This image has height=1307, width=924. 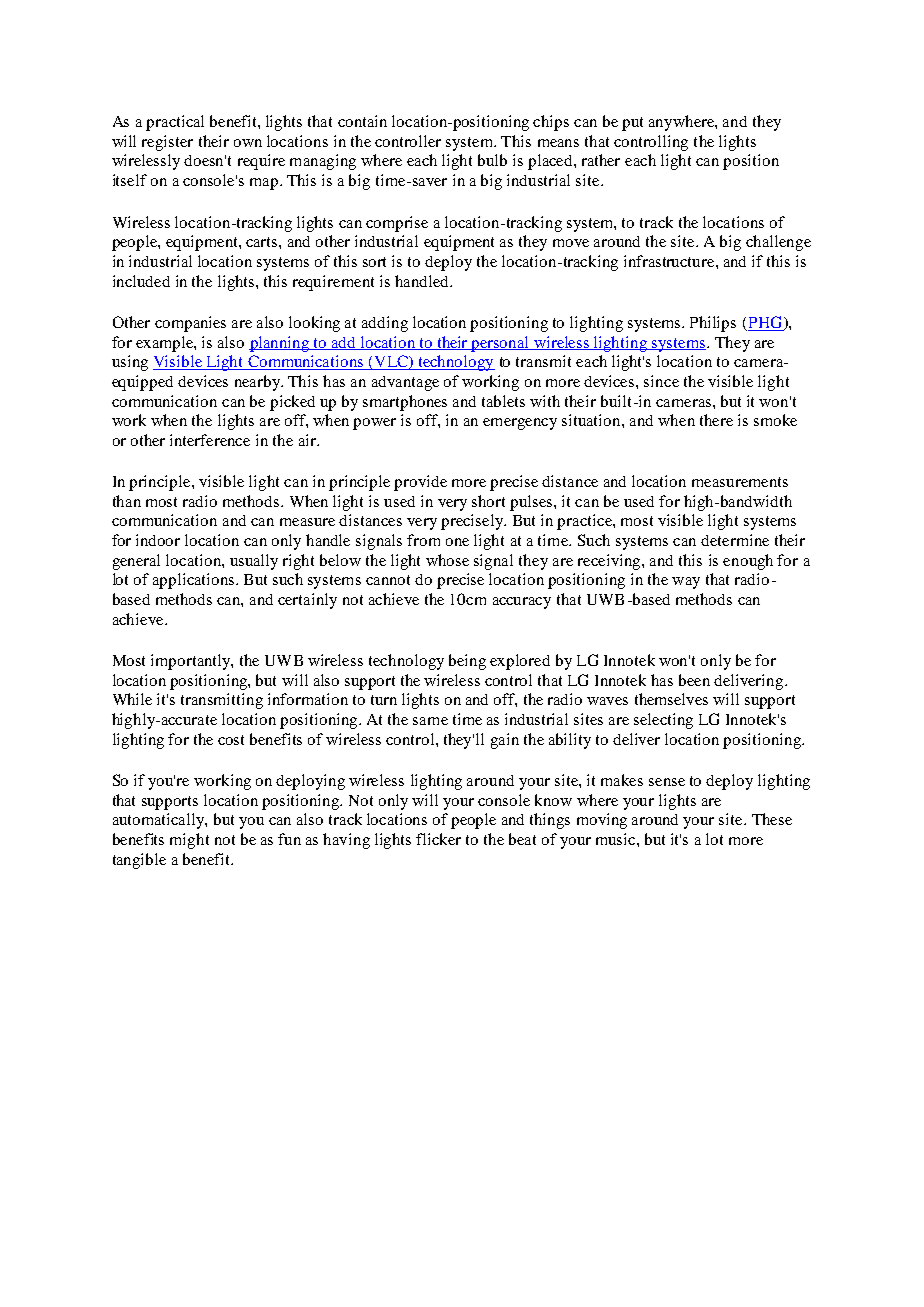 I want to click on since, so click(x=661, y=381).
